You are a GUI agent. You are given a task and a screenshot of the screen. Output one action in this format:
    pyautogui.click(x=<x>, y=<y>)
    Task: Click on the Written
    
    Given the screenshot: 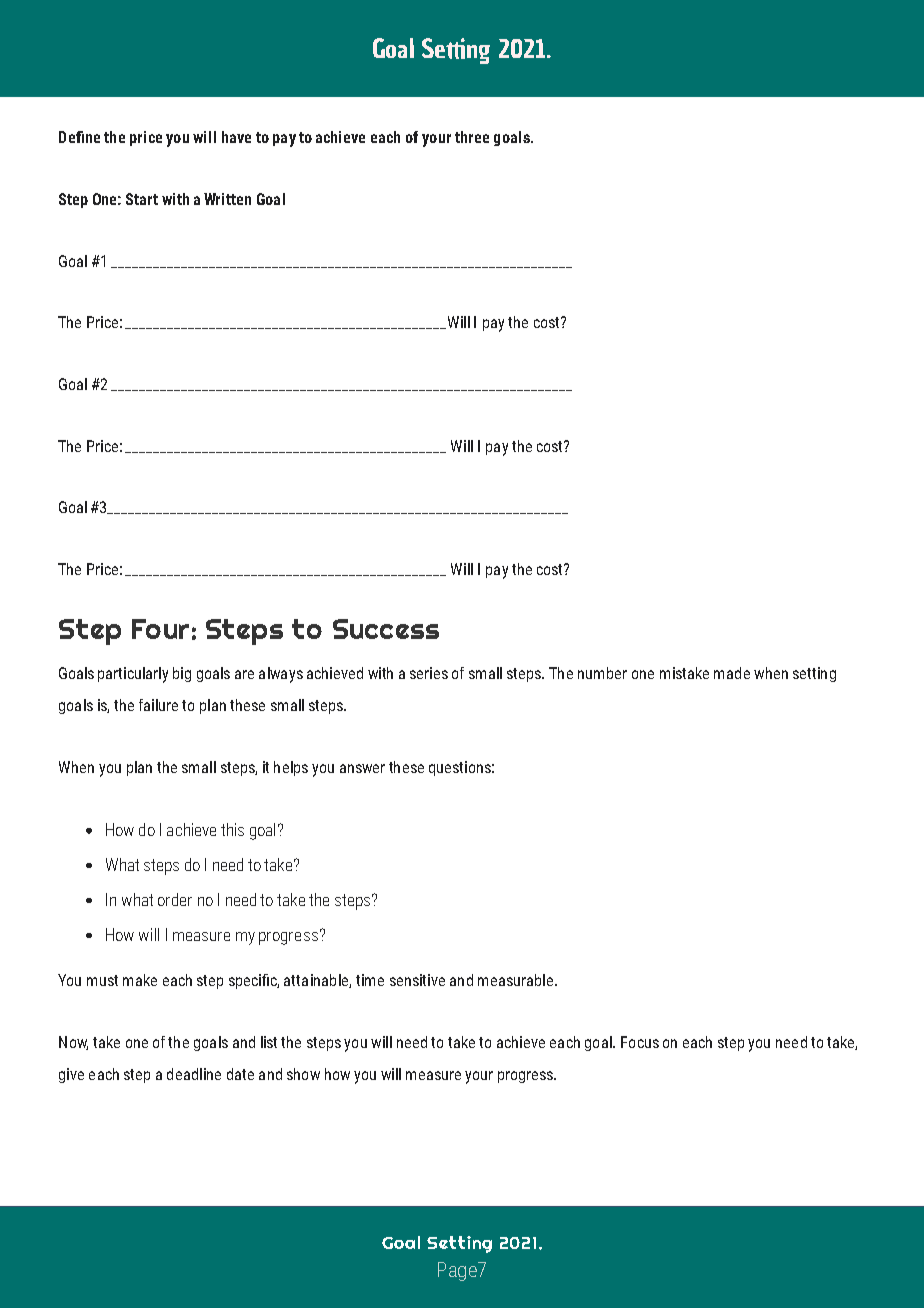 What is the action you would take?
    pyautogui.click(x=227, y=199)
